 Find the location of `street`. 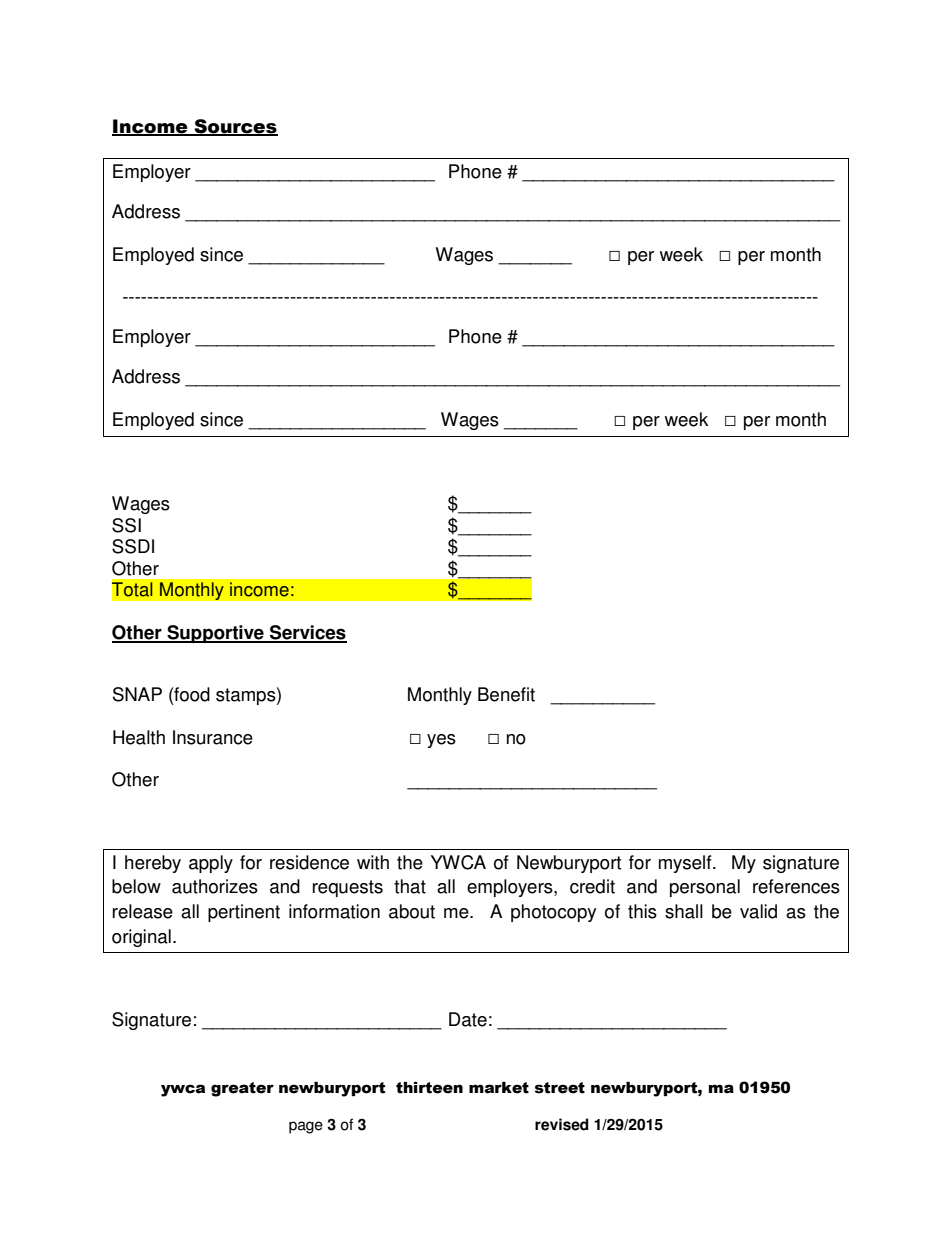

street is located at coordinates (560, 1088).
